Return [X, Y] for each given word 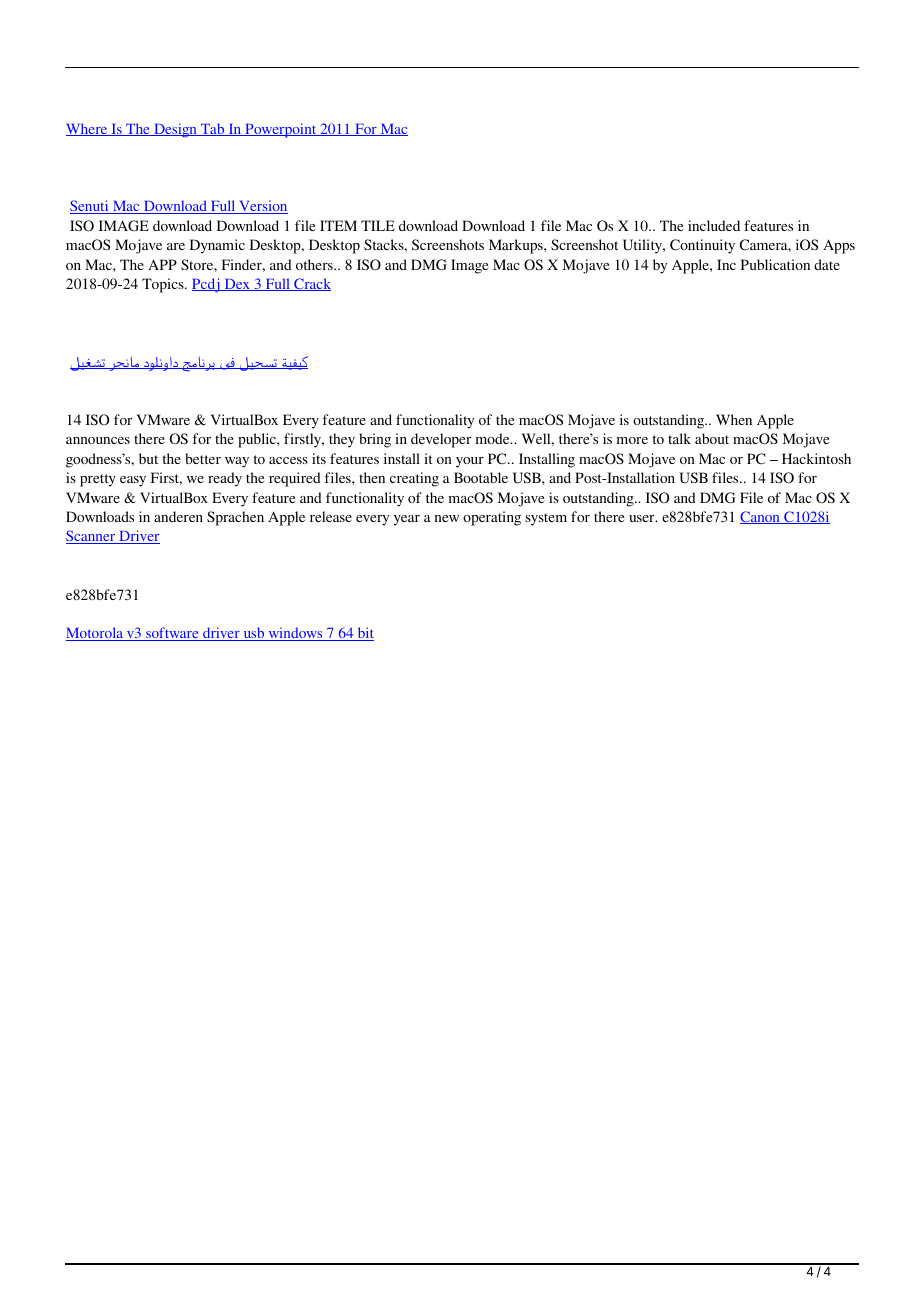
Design [175, 130]
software [172, 634]
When [734, 419]
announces [98, 440]
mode [494, 438]
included [714, 225]
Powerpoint [281, 130]
